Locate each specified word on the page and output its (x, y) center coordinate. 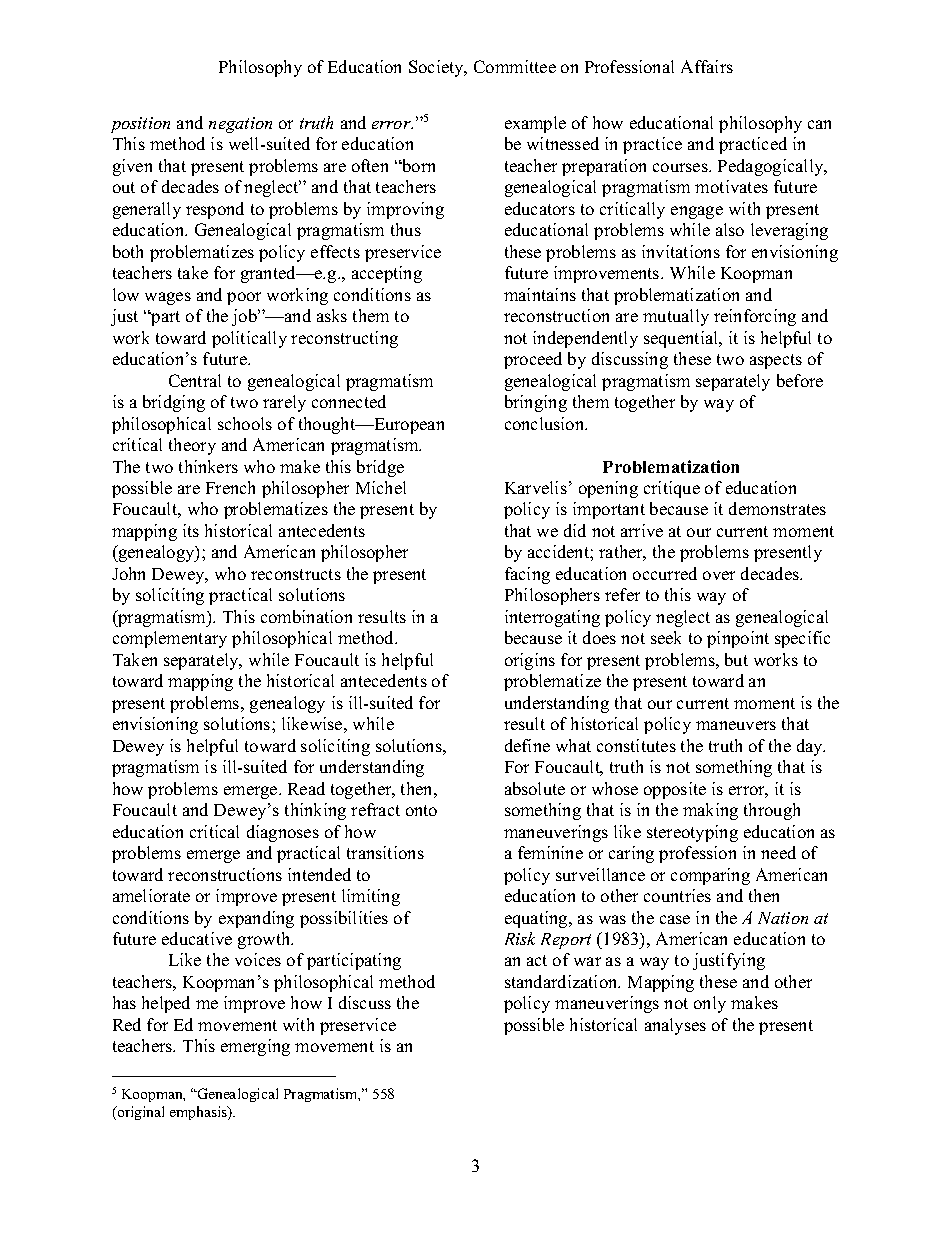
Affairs (707, 66)
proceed (533, 360)
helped (166, 1004)
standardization (562, 981)
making (710, 811)
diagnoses (283, 833)
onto (421, 810)
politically (249, 339)
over (719, 575)
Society (437, 68)
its (191, 530)
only (710, 1004)
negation (240, 125)
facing (527, 575)
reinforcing (755, 317)
